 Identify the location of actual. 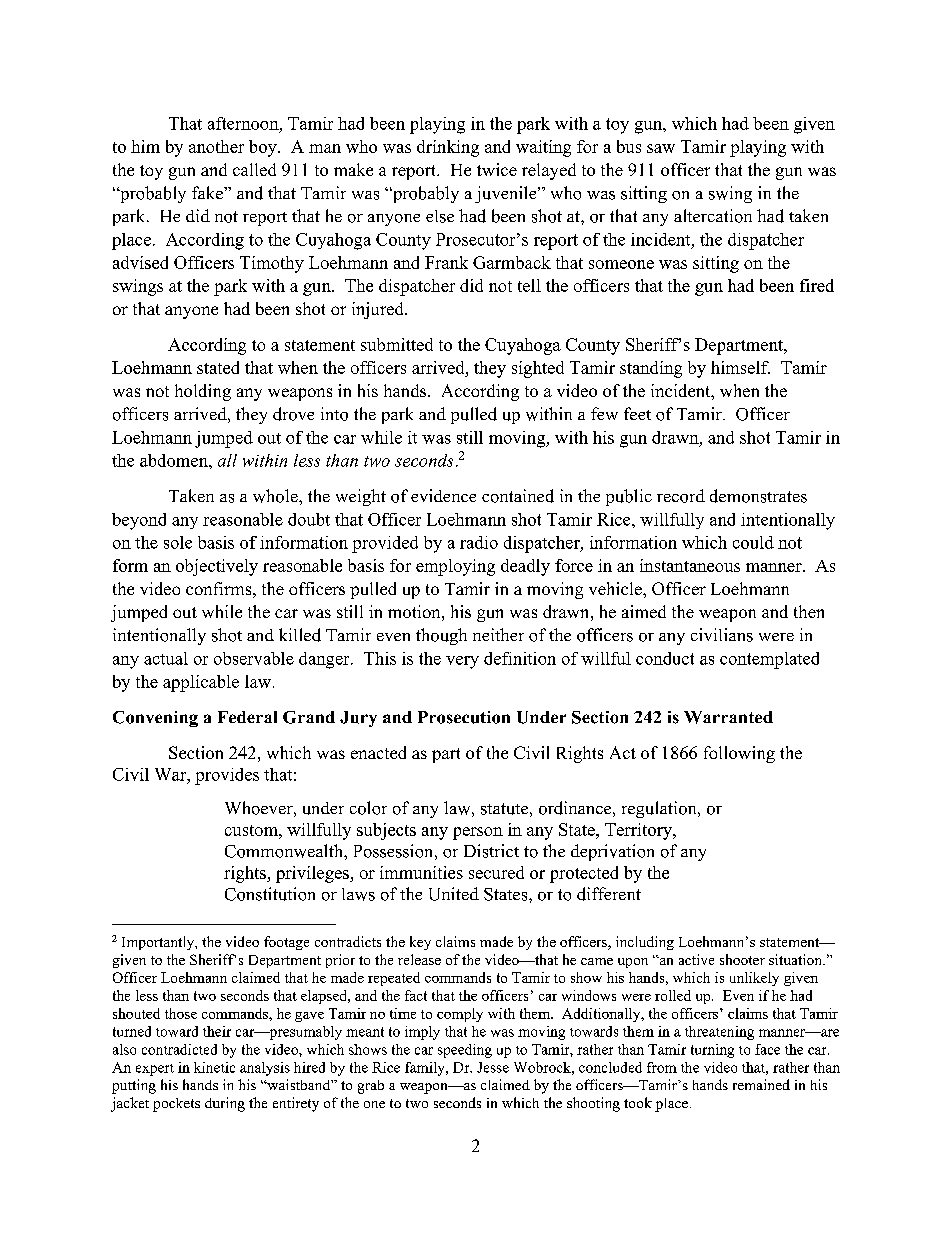
(166, 658).
